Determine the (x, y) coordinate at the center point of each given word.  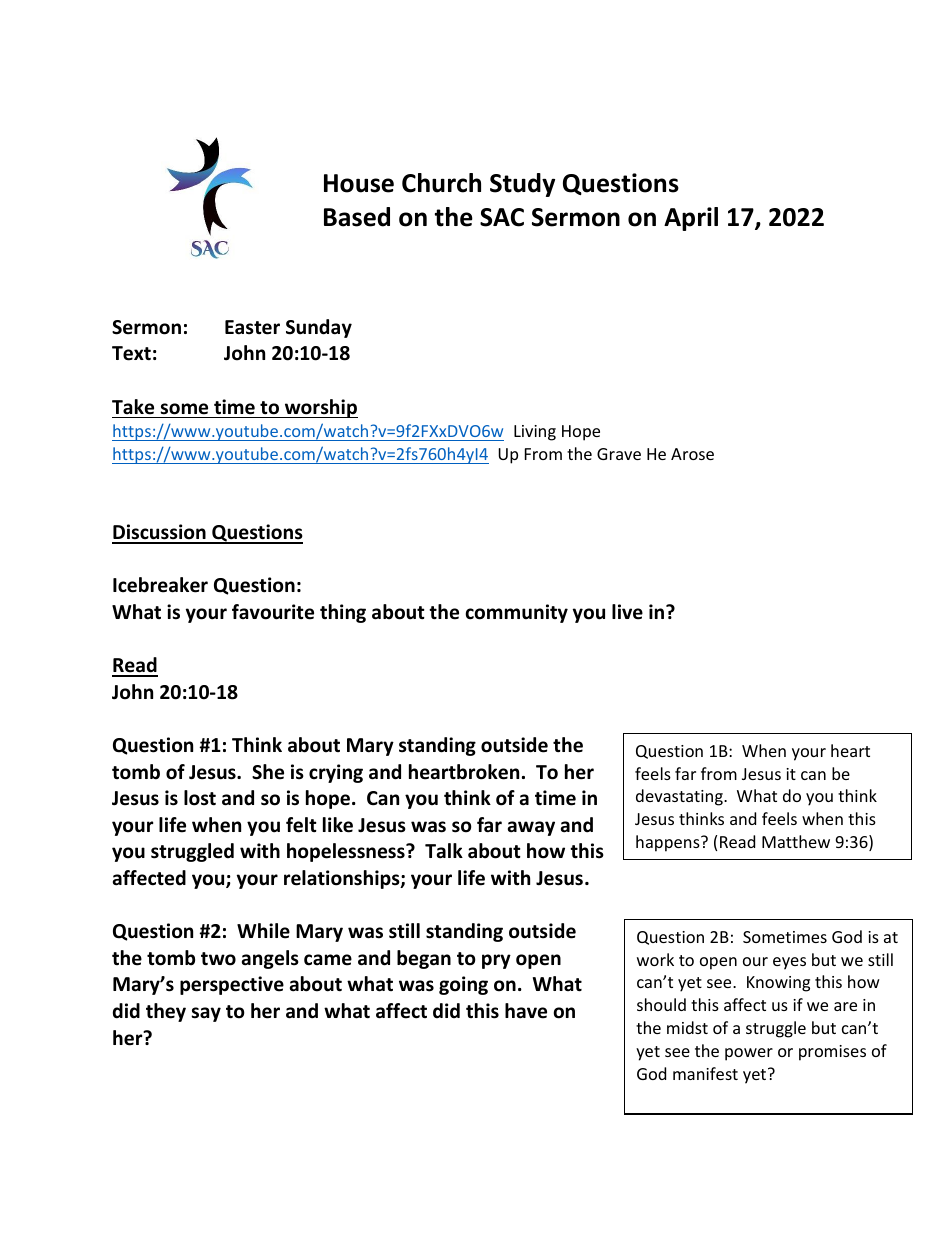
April (691, 219)
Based (357, 217)
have (526, 1011)
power (749, 1054)
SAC (502, 217)
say (206, 1014)
